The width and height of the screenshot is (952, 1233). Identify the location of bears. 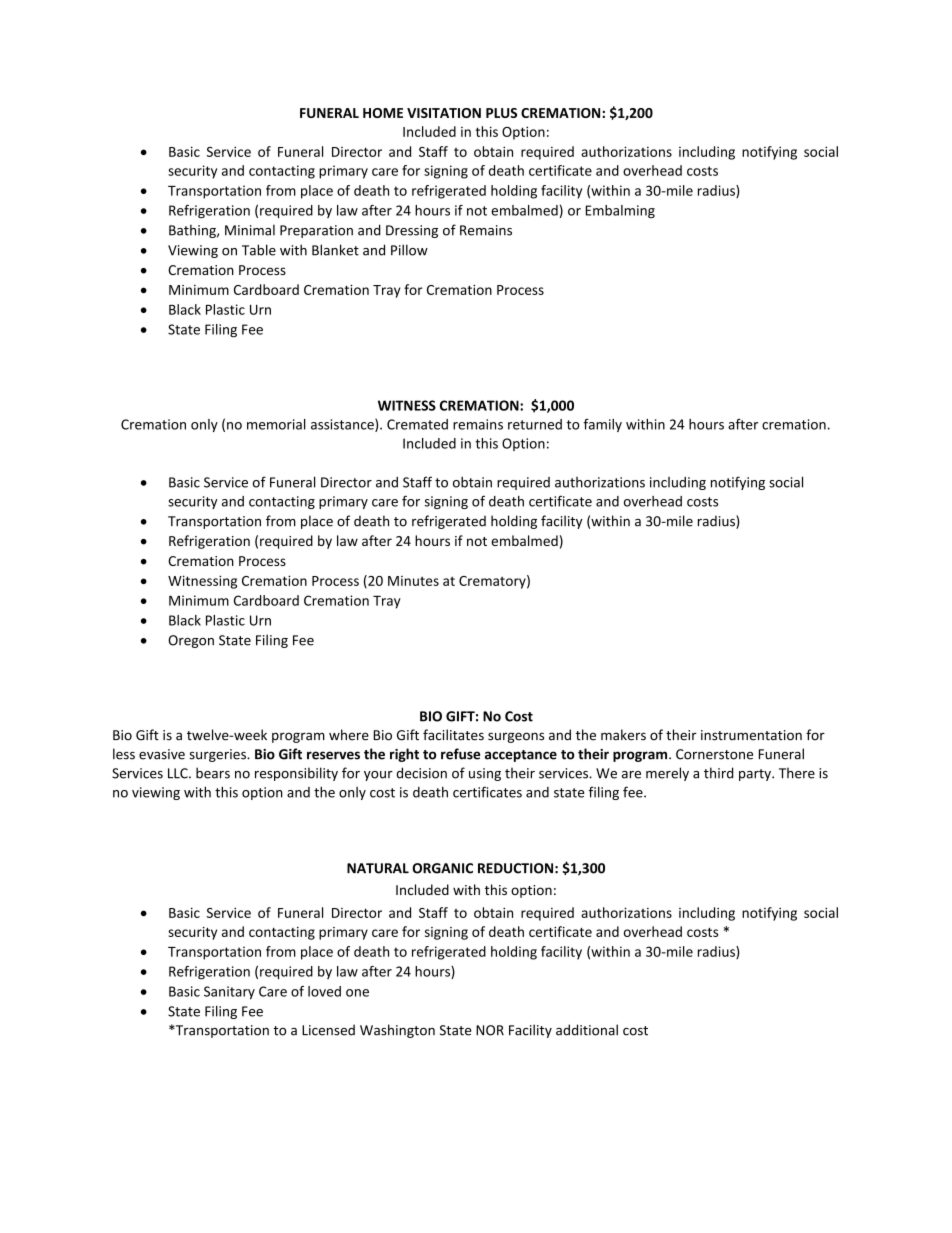
(213, 773).
